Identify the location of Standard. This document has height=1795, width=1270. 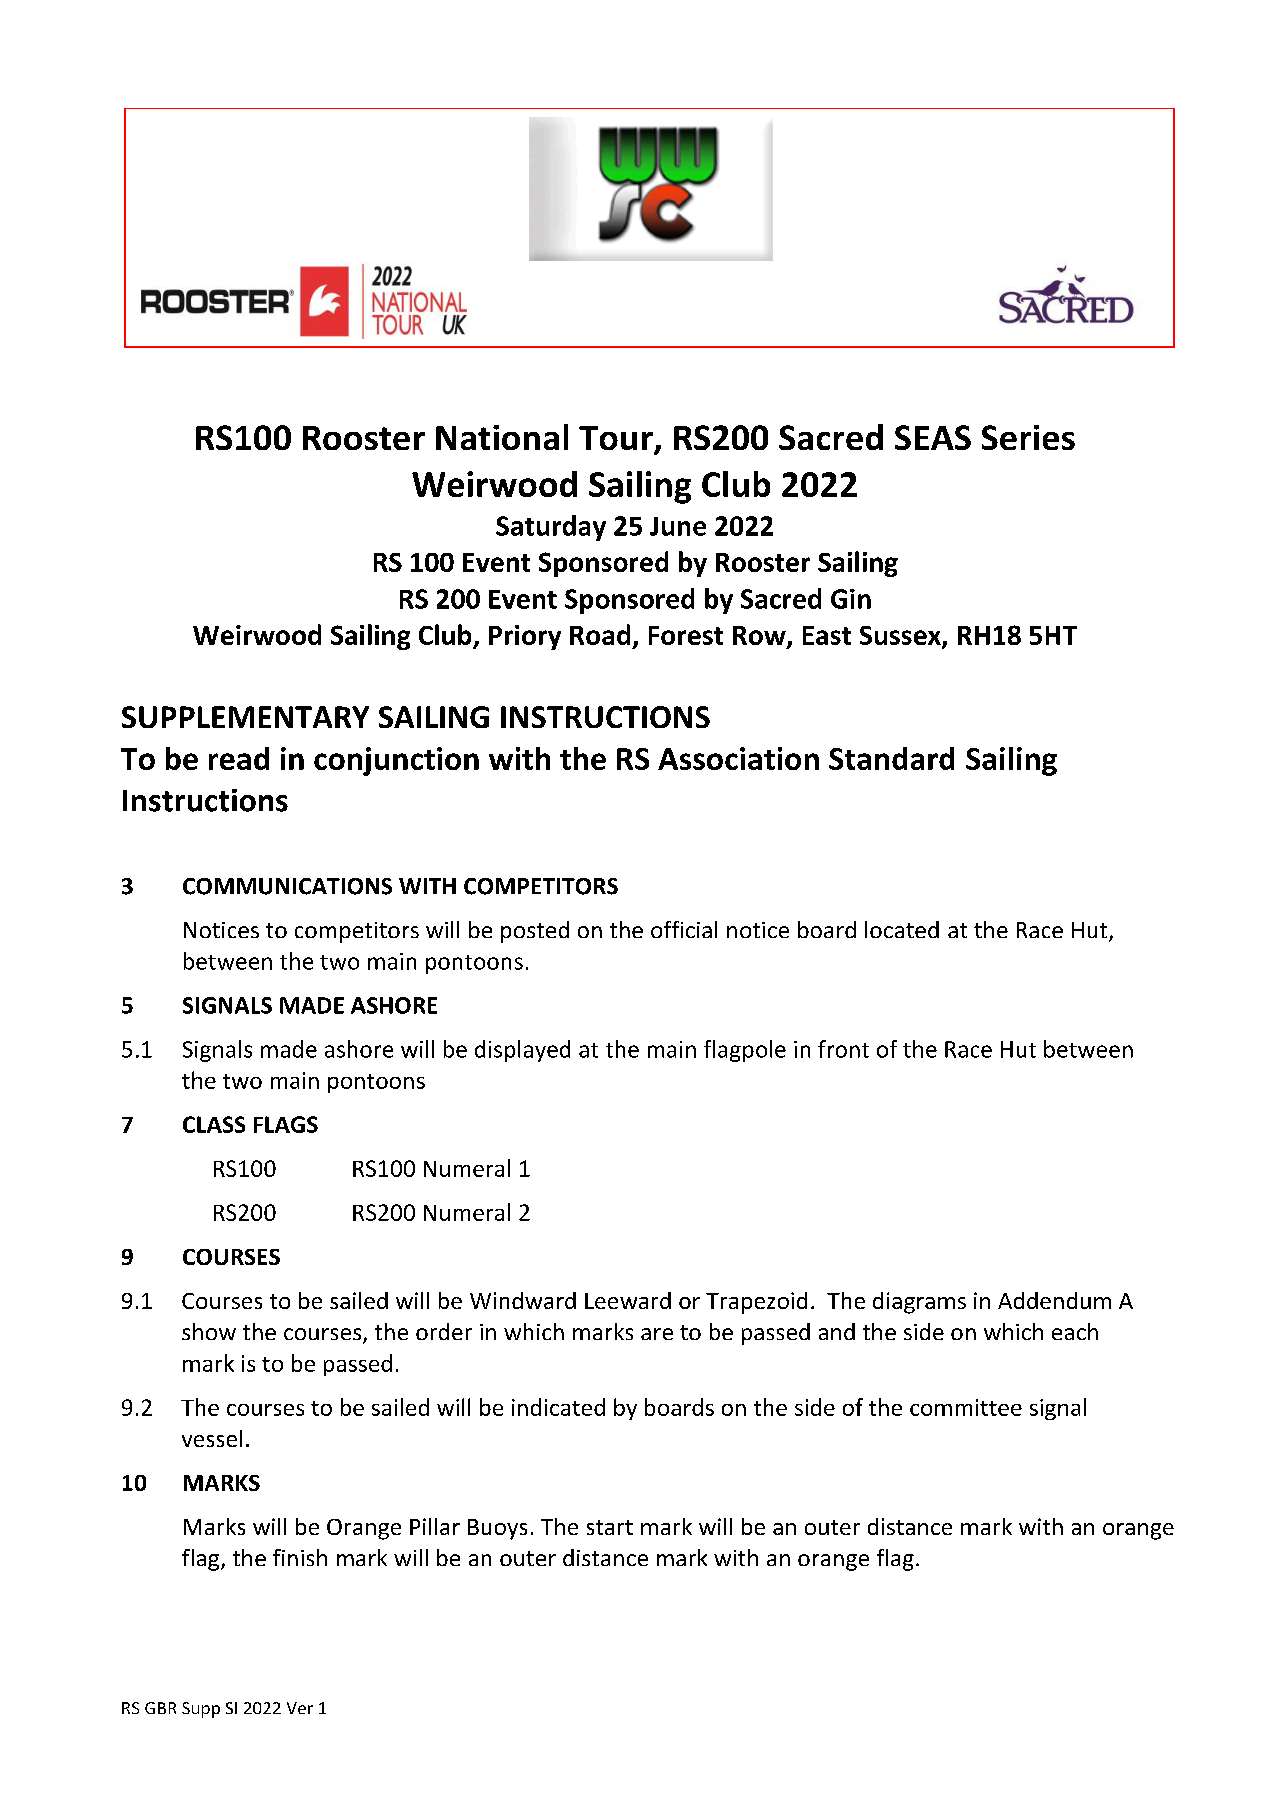
(891, 758).
